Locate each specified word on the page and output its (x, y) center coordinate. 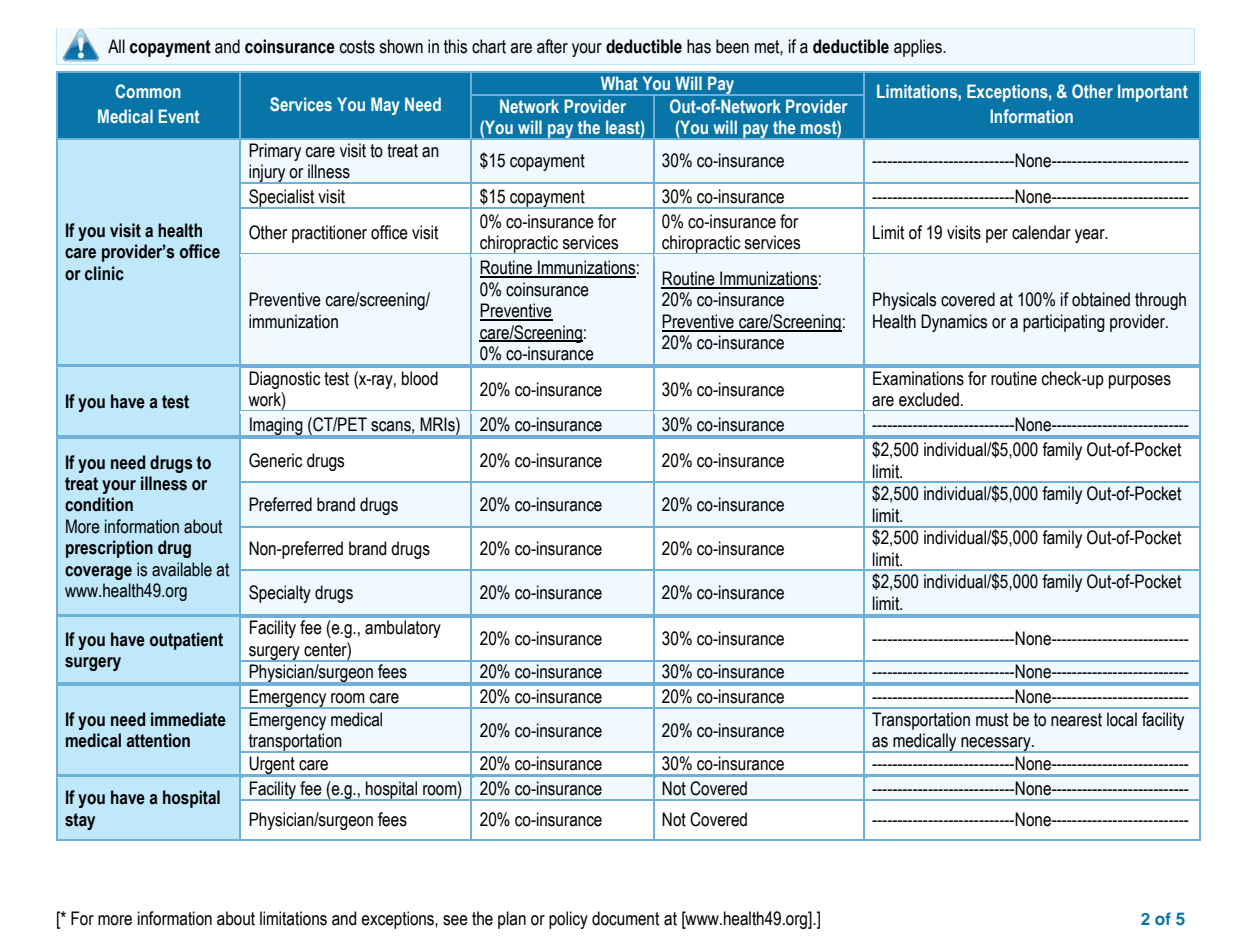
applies (919, 48)
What (619, 83)
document (626, 918)
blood (420, 378)
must (992, 720)
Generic (275, 460)
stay (80, 821)
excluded (929, 399)
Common (148, 91)
